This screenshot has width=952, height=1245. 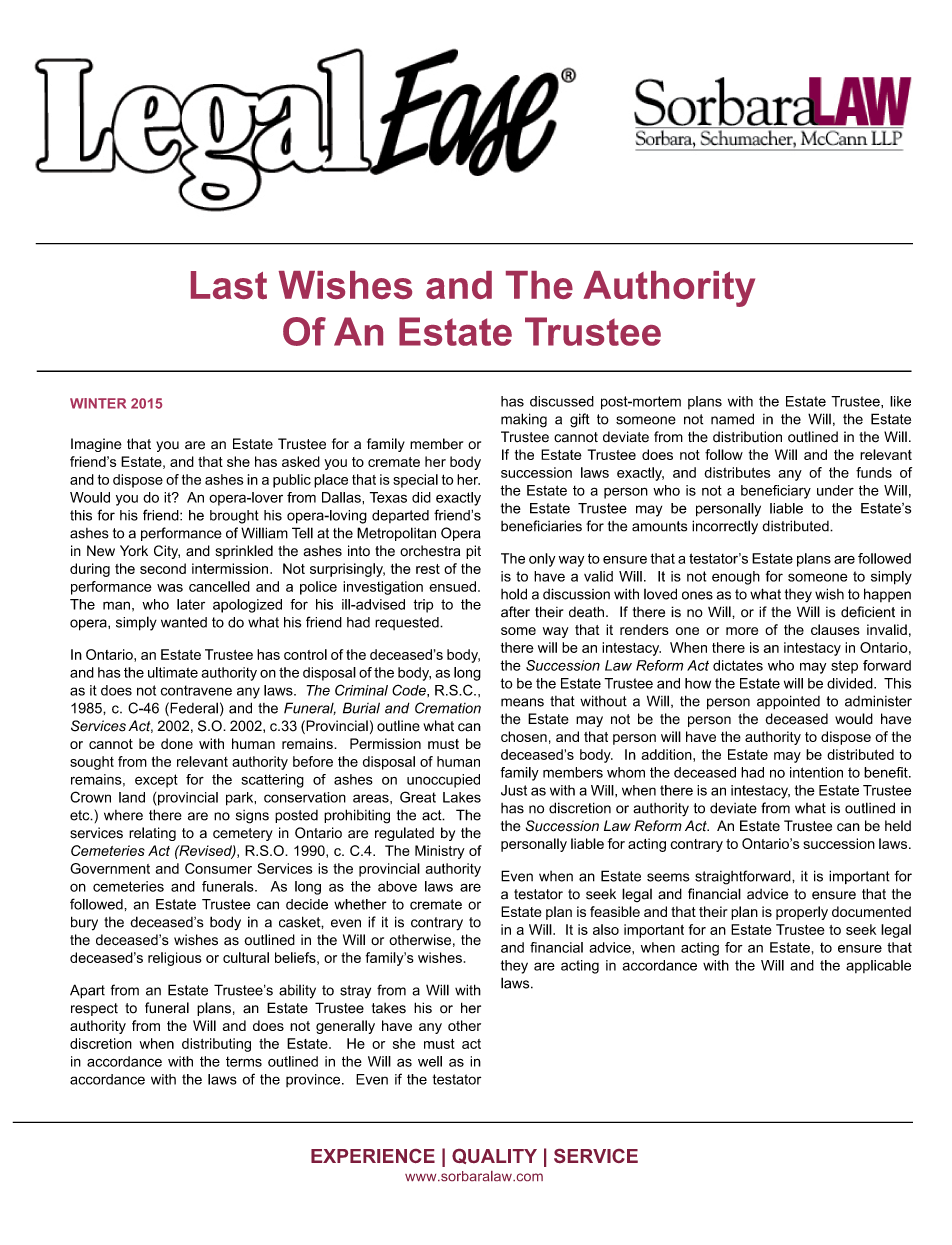 What do you see at coordinates (218, 868) in the screenshot?
I see `Consumer` at bounding box center [218, 868].
